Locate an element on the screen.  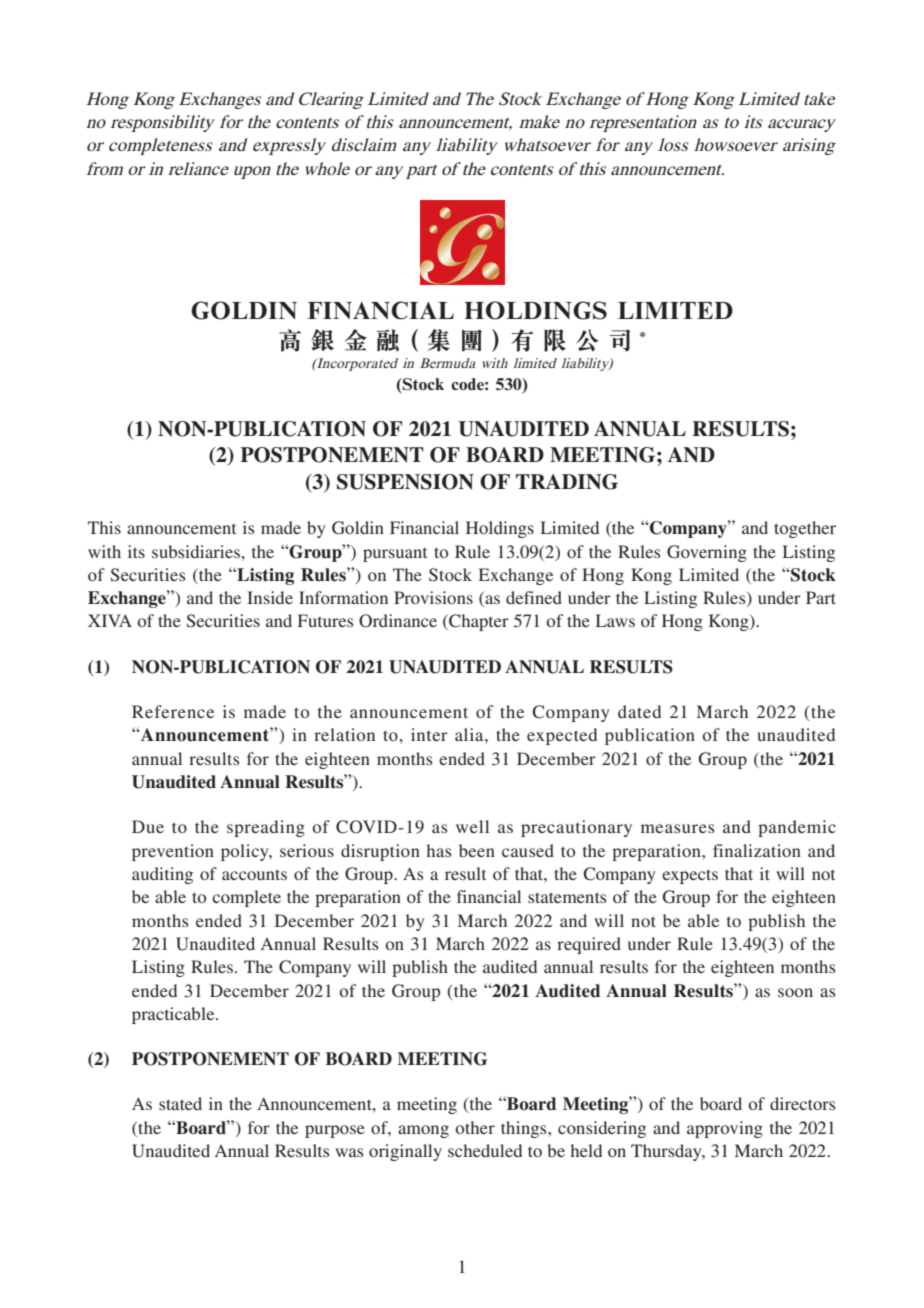
approving is located at coordinates (725, 1129).
